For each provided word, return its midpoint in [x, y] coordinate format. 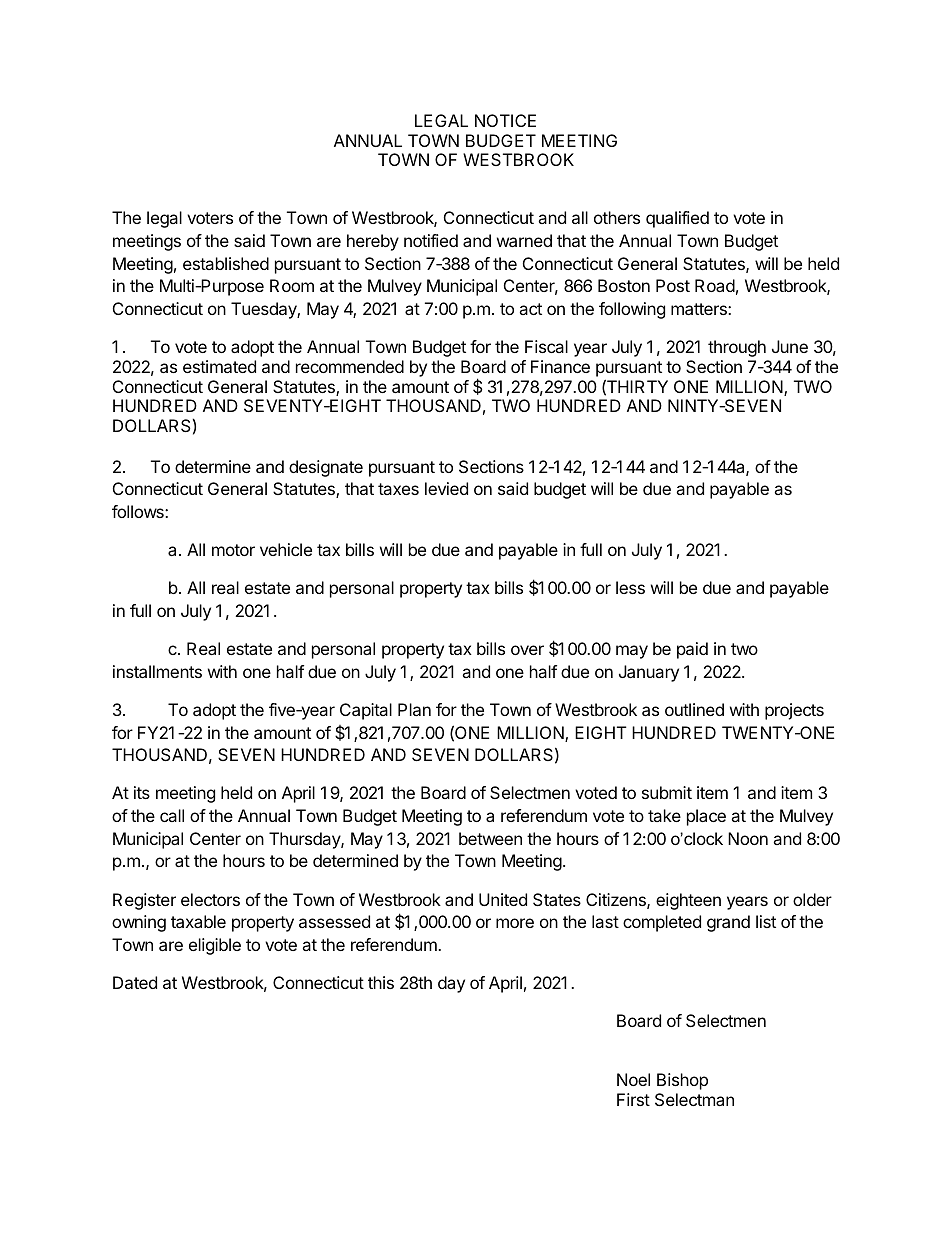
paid [692, 650]
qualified [677, 219]
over [527, 650]
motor [233, 550]
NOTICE [505, 120]
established [226, 263]
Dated [135, 982]
